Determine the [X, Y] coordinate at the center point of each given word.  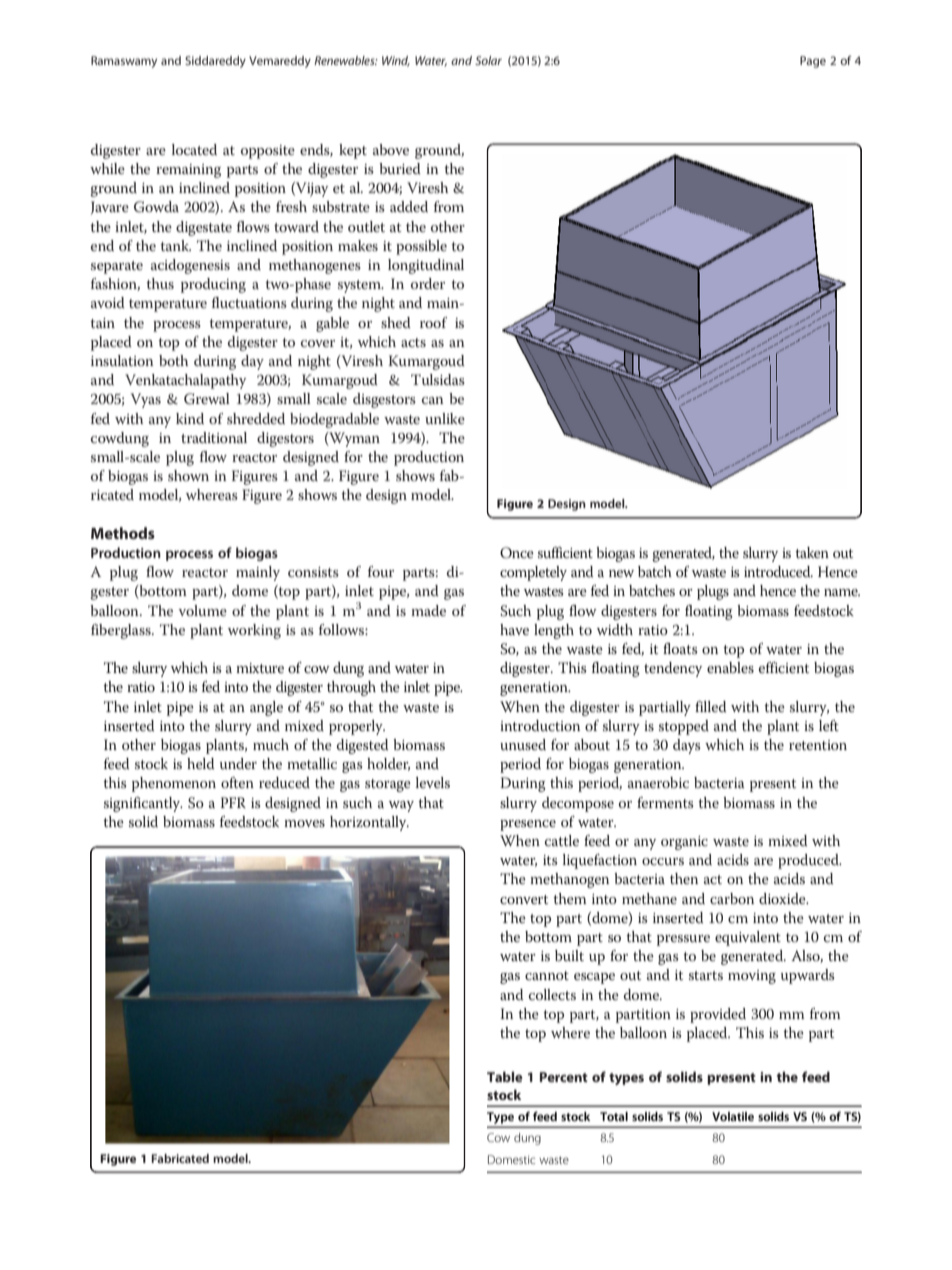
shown [188, 475]
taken [812, 552]
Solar [488, 60]
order [428, 283]
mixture [260, 668]
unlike [445, 418]
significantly [143, 804]
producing [213, 285]
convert [524, 899]
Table [505, 1076]
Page [813, 62]
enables [730, 667]
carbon [732, 898]
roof [433, 322]
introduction [540, 725]
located [194, 149]
